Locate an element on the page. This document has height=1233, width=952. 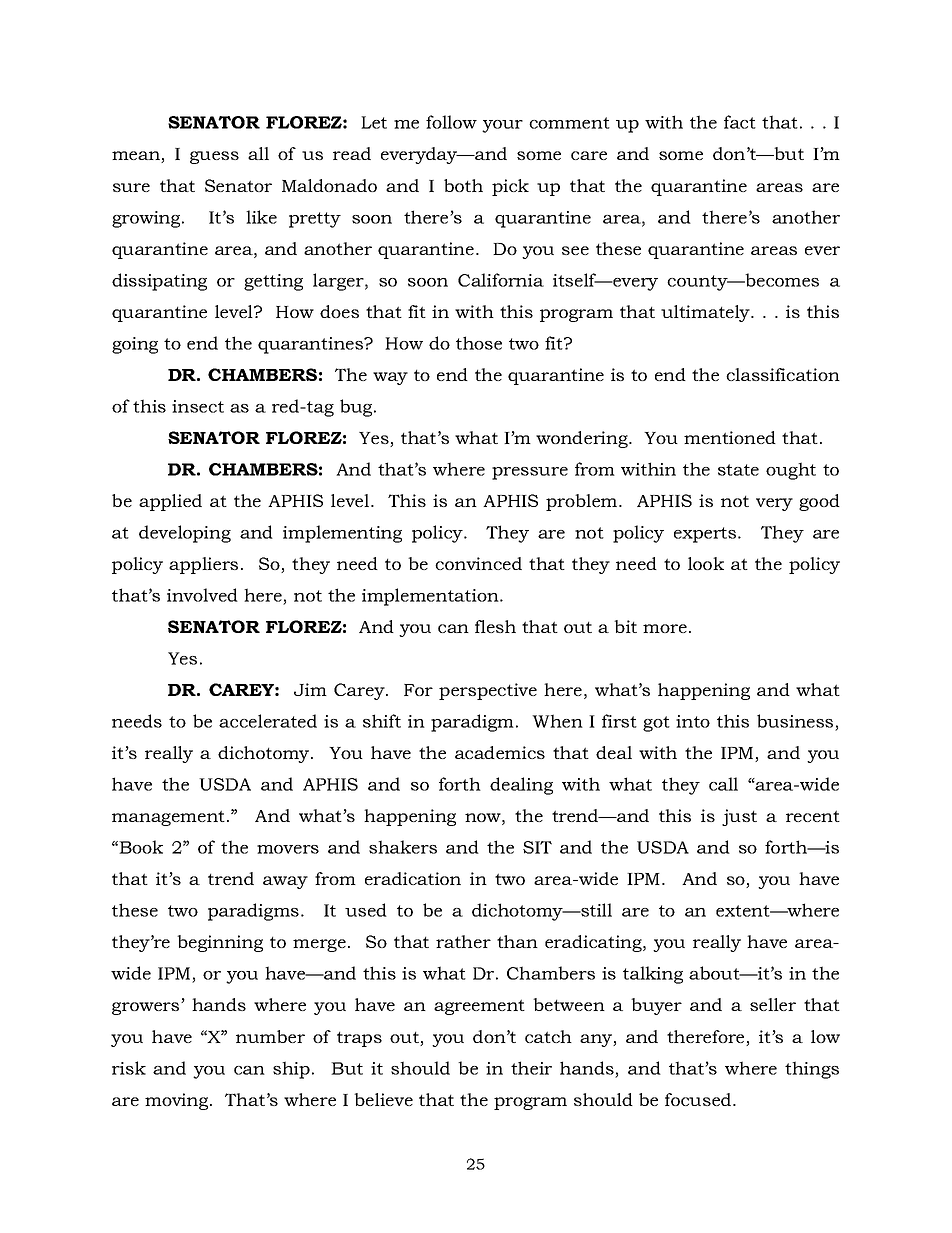
moving is located at coordinates (178, 1101).
